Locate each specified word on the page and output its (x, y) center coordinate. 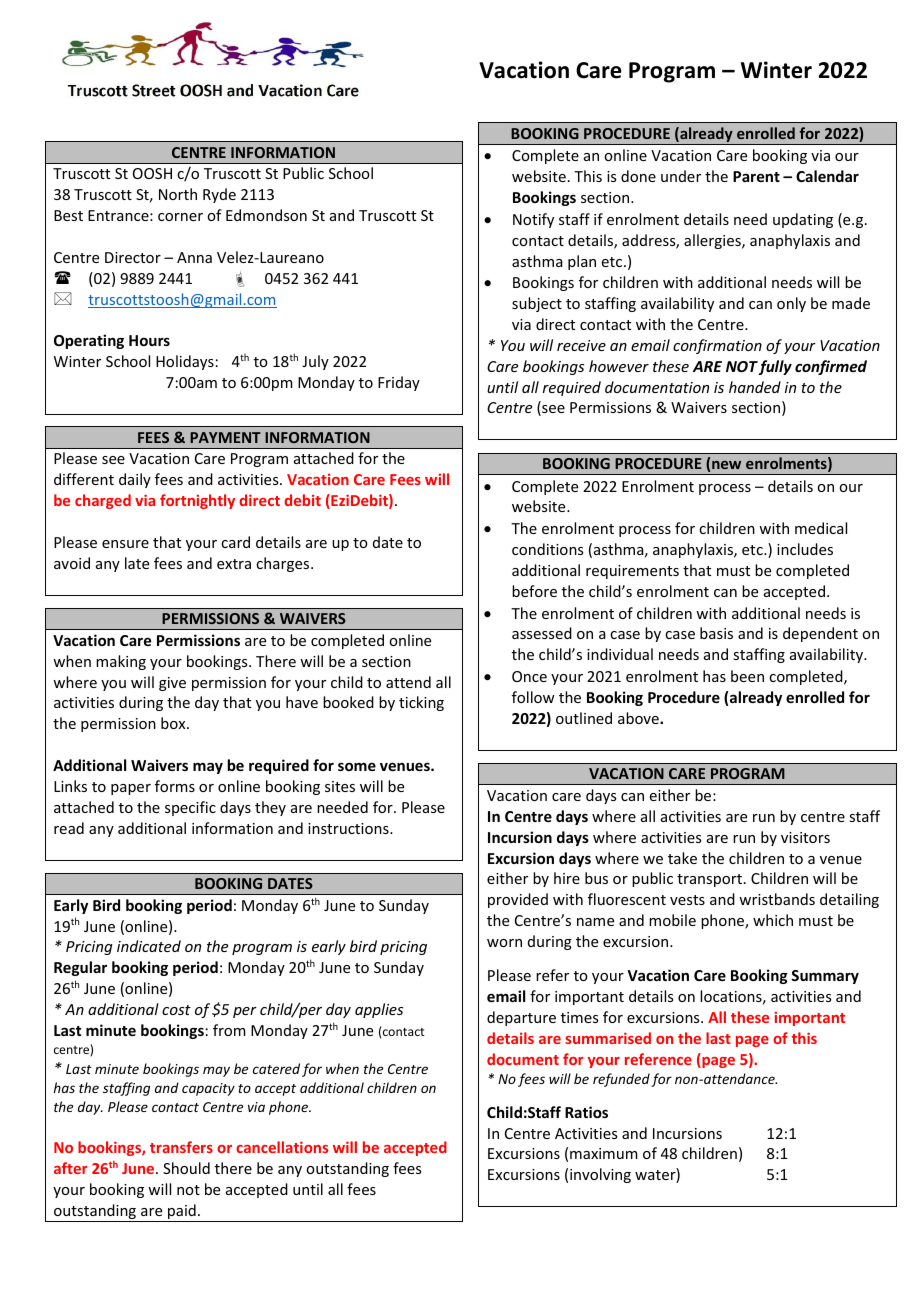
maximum (604, 1153)
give (172, 684)
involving (600, 1175)
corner (180, 217)
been (747, 676)
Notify (533, 220)
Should (186, 1168)
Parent (756, 176)
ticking (421, 703)
